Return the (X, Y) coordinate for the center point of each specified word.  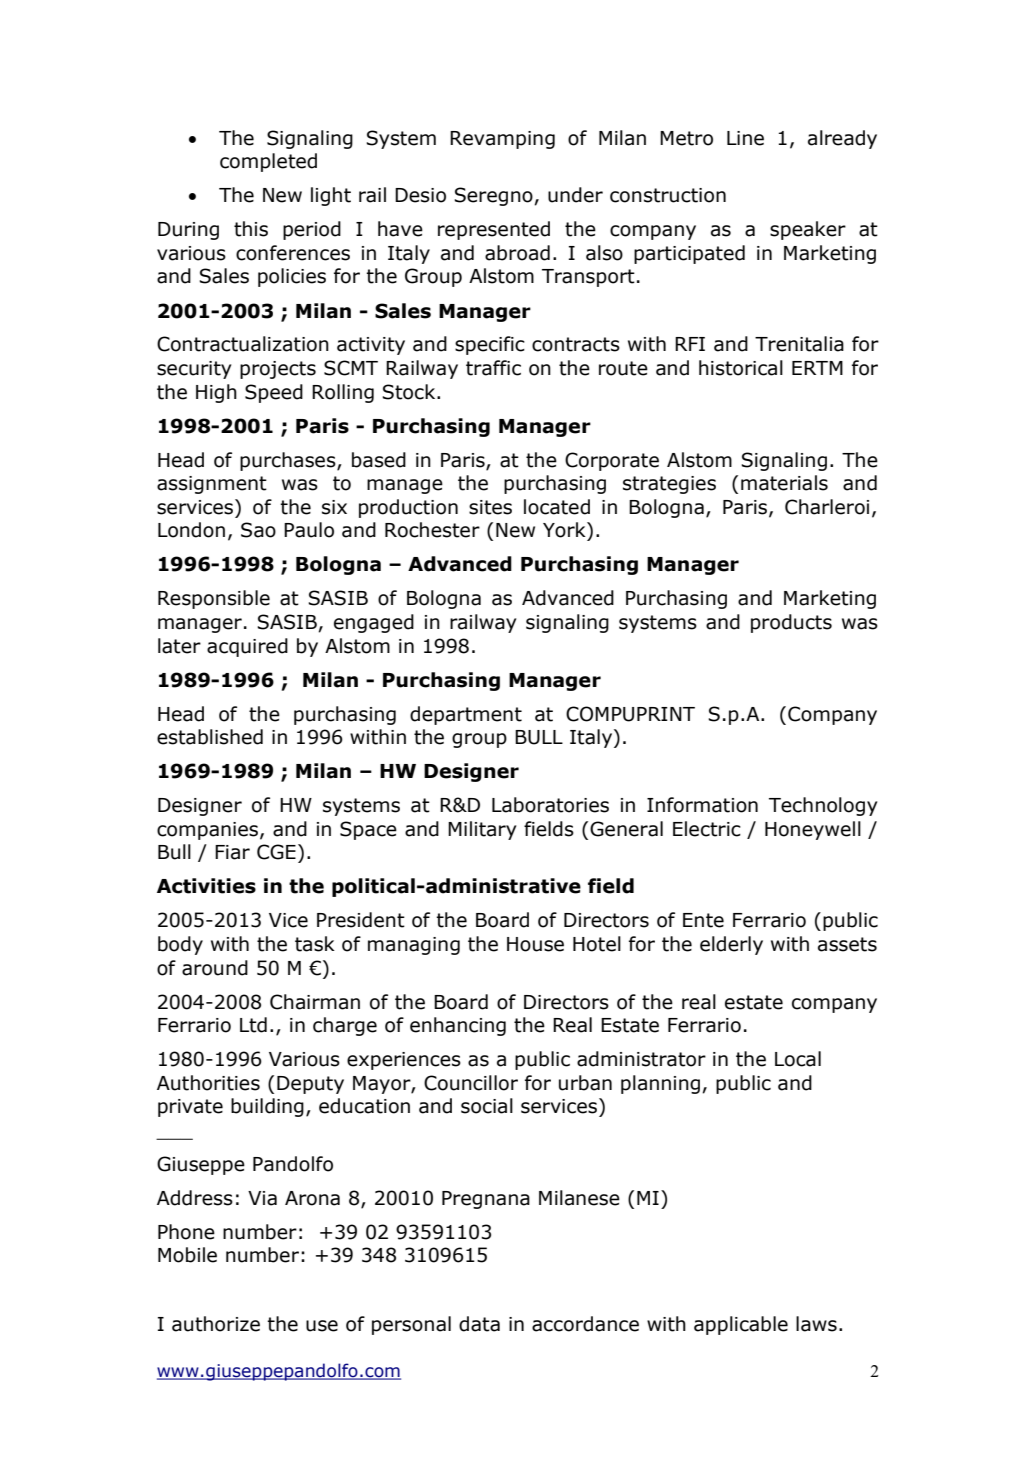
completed (268, 162)
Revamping (502, 140)
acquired (247, 647)
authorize (216, 1324)
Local (798, 1059)
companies (207, 831)
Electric (707, 829)
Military (482, 830)
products (791, 623)
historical (741, 368)
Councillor (471, 1083)
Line (745, 138)
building (267, 1107)
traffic (493, 368)
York (565, 530)
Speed (274, 393)
